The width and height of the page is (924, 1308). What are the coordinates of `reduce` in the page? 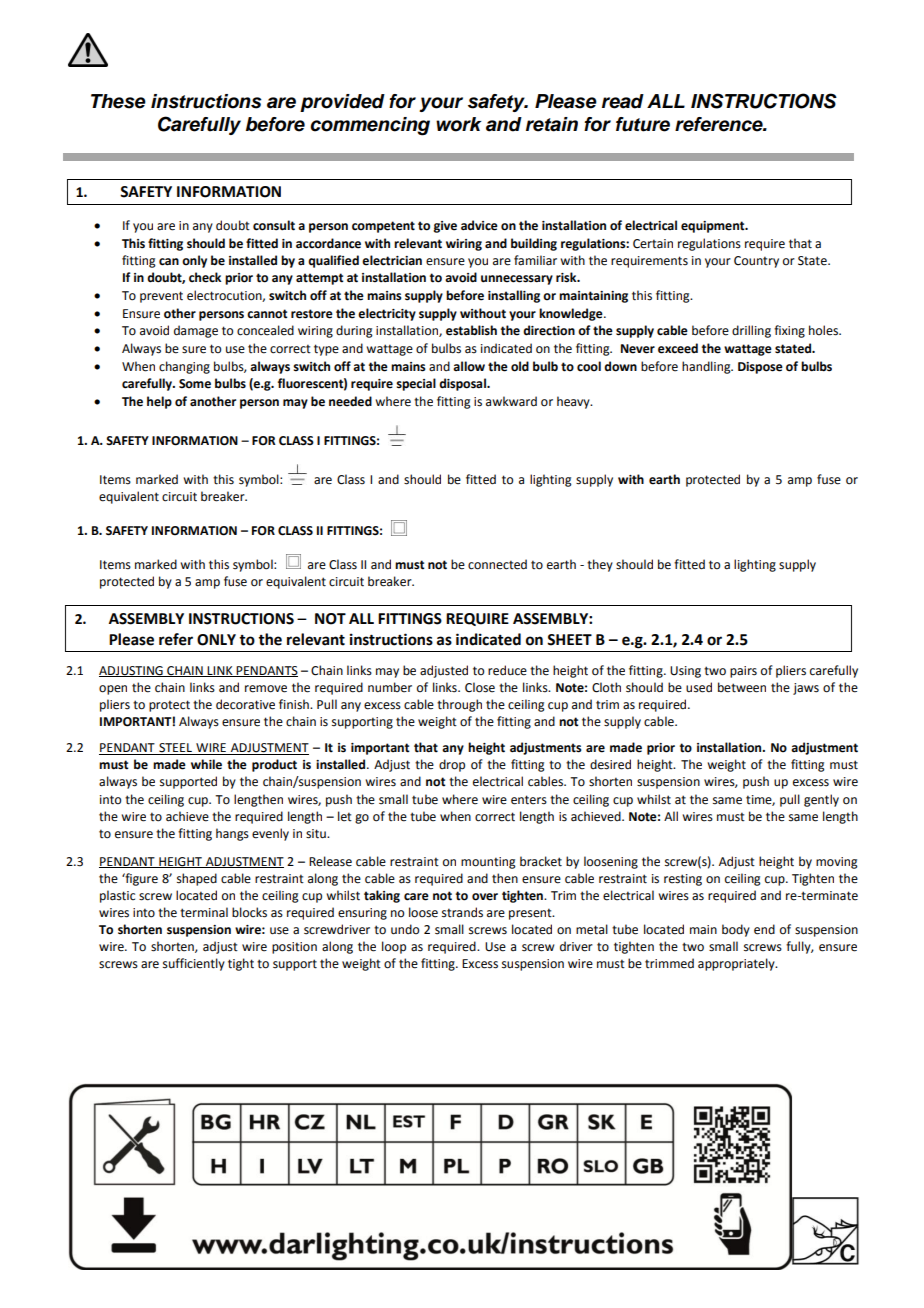 It's located at (507, 670).
